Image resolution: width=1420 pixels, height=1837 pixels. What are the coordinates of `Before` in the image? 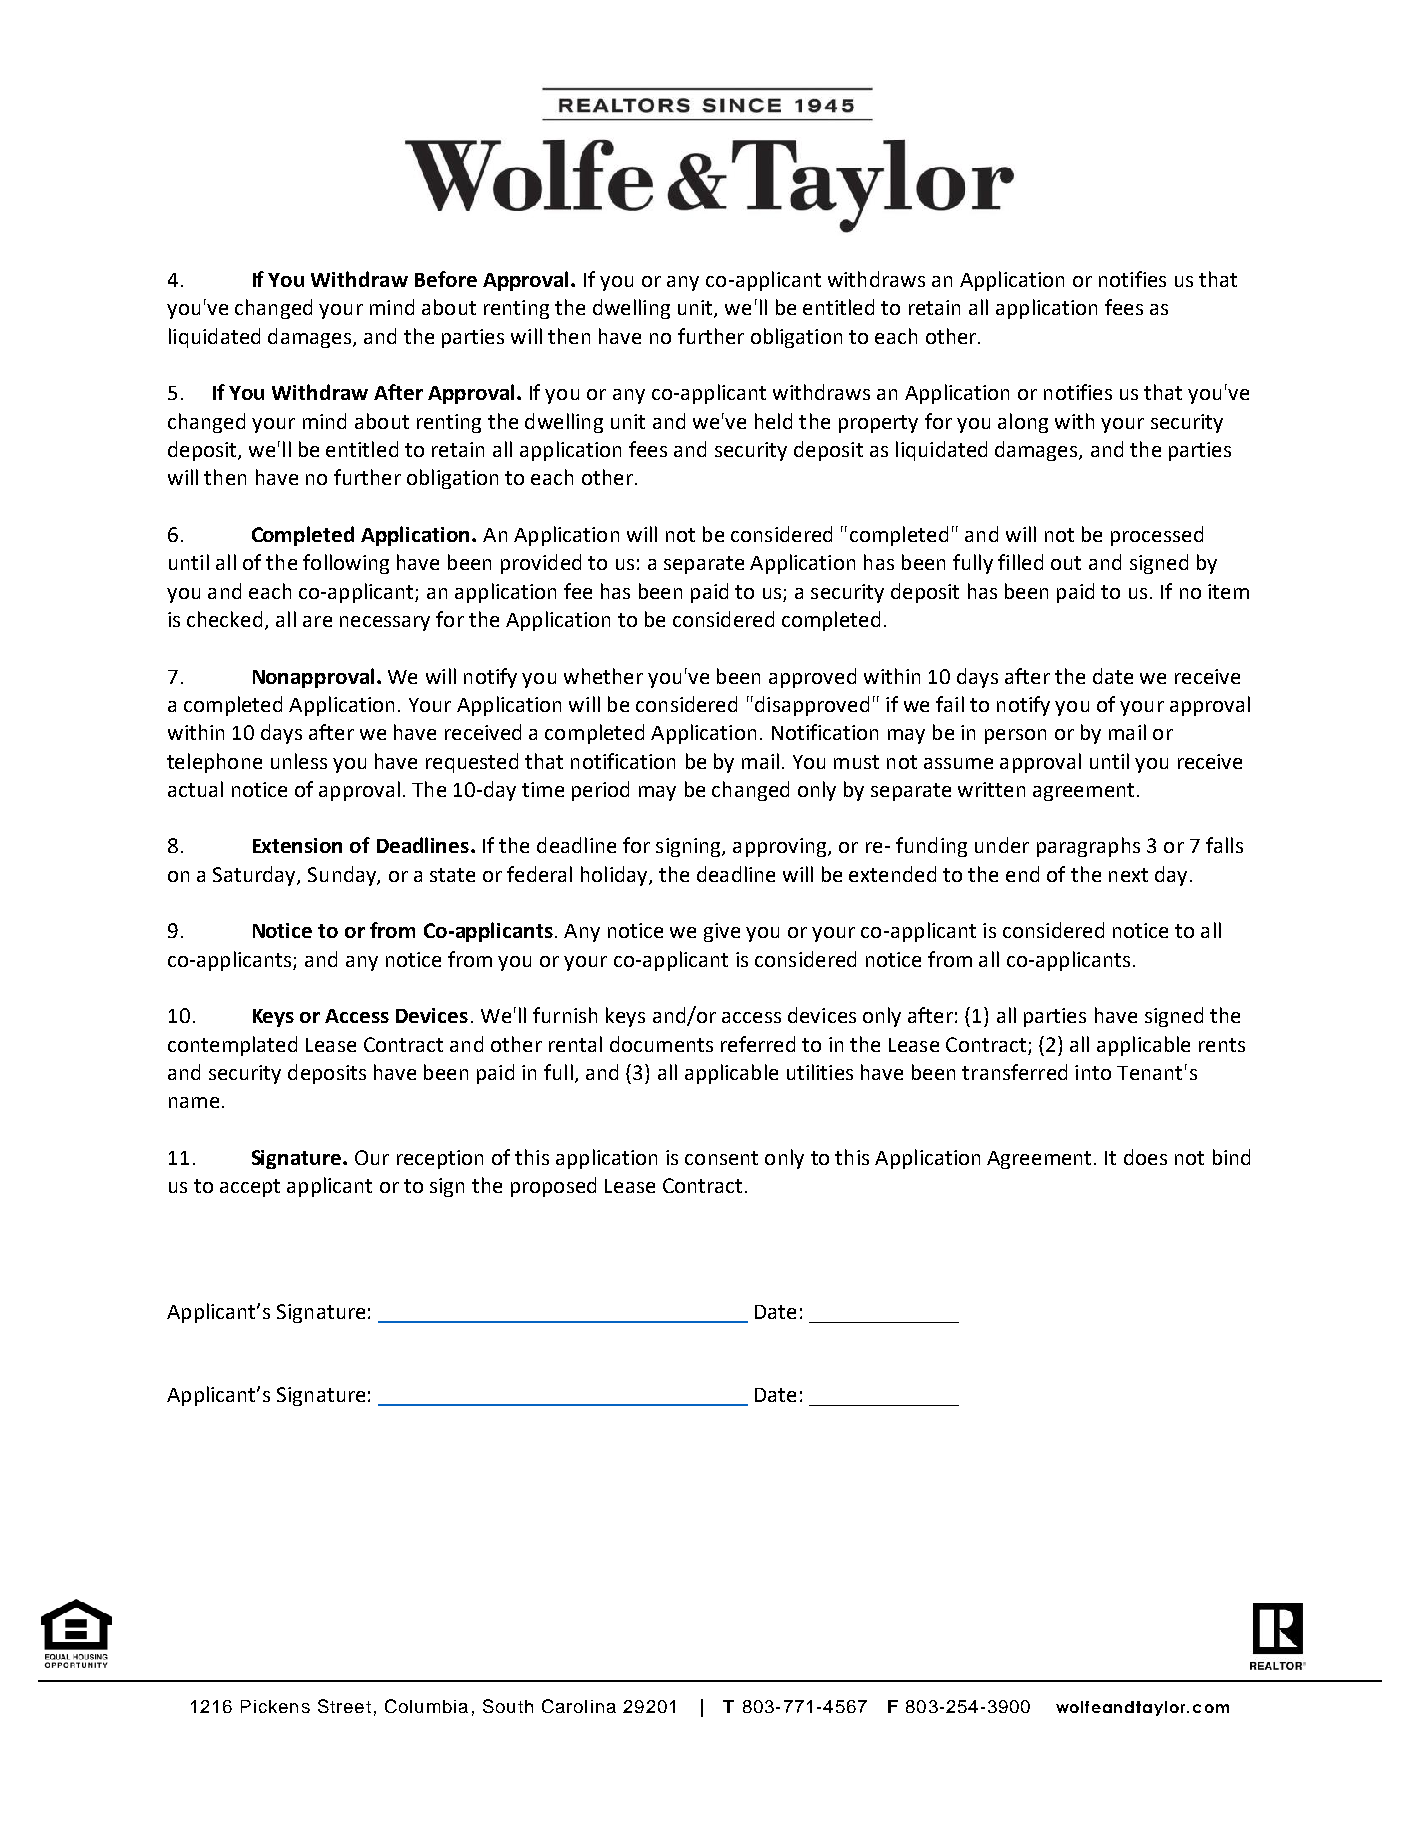 It's located at (446, 279).
